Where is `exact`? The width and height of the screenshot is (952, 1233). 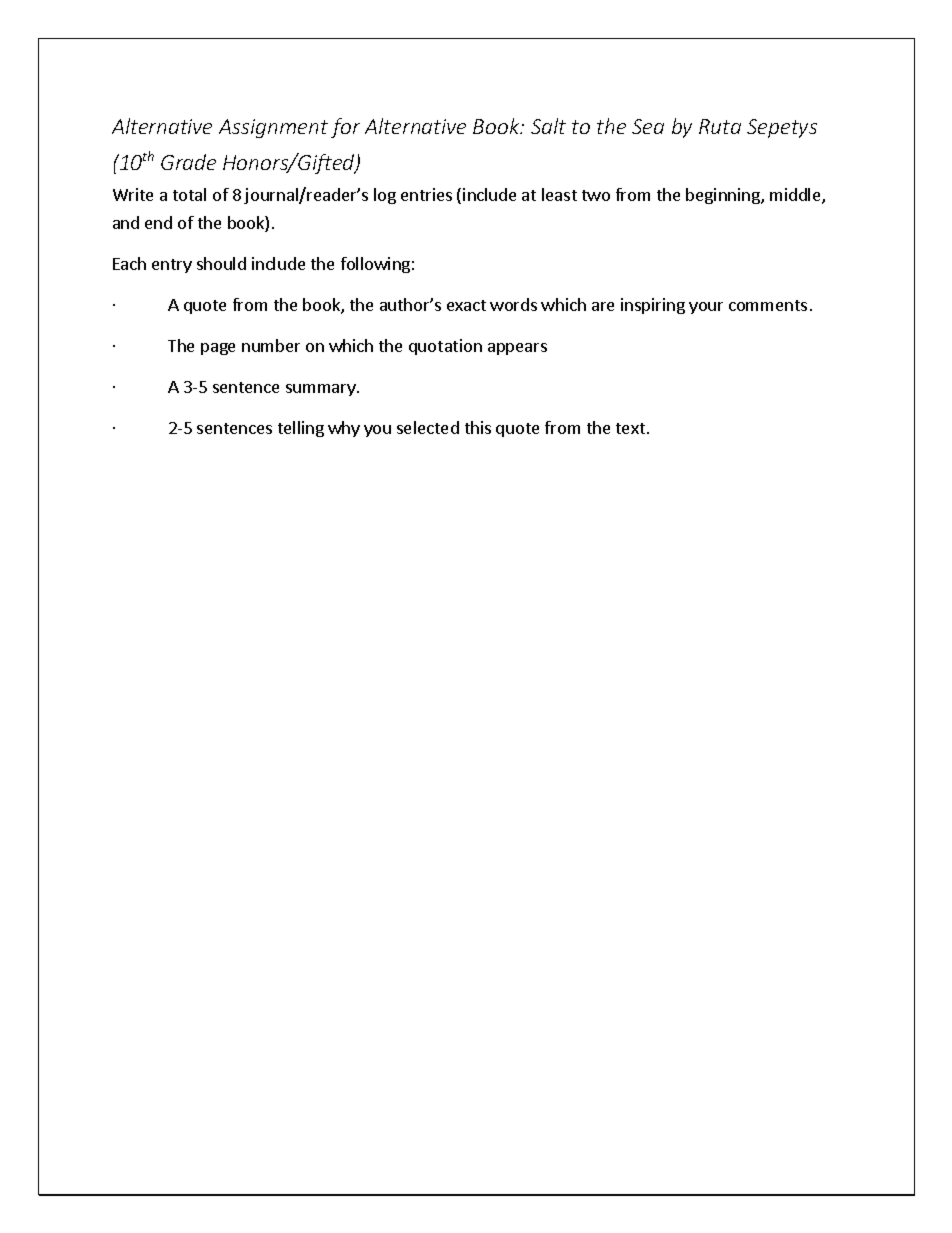 exact is located at coordinates (466, 305).
